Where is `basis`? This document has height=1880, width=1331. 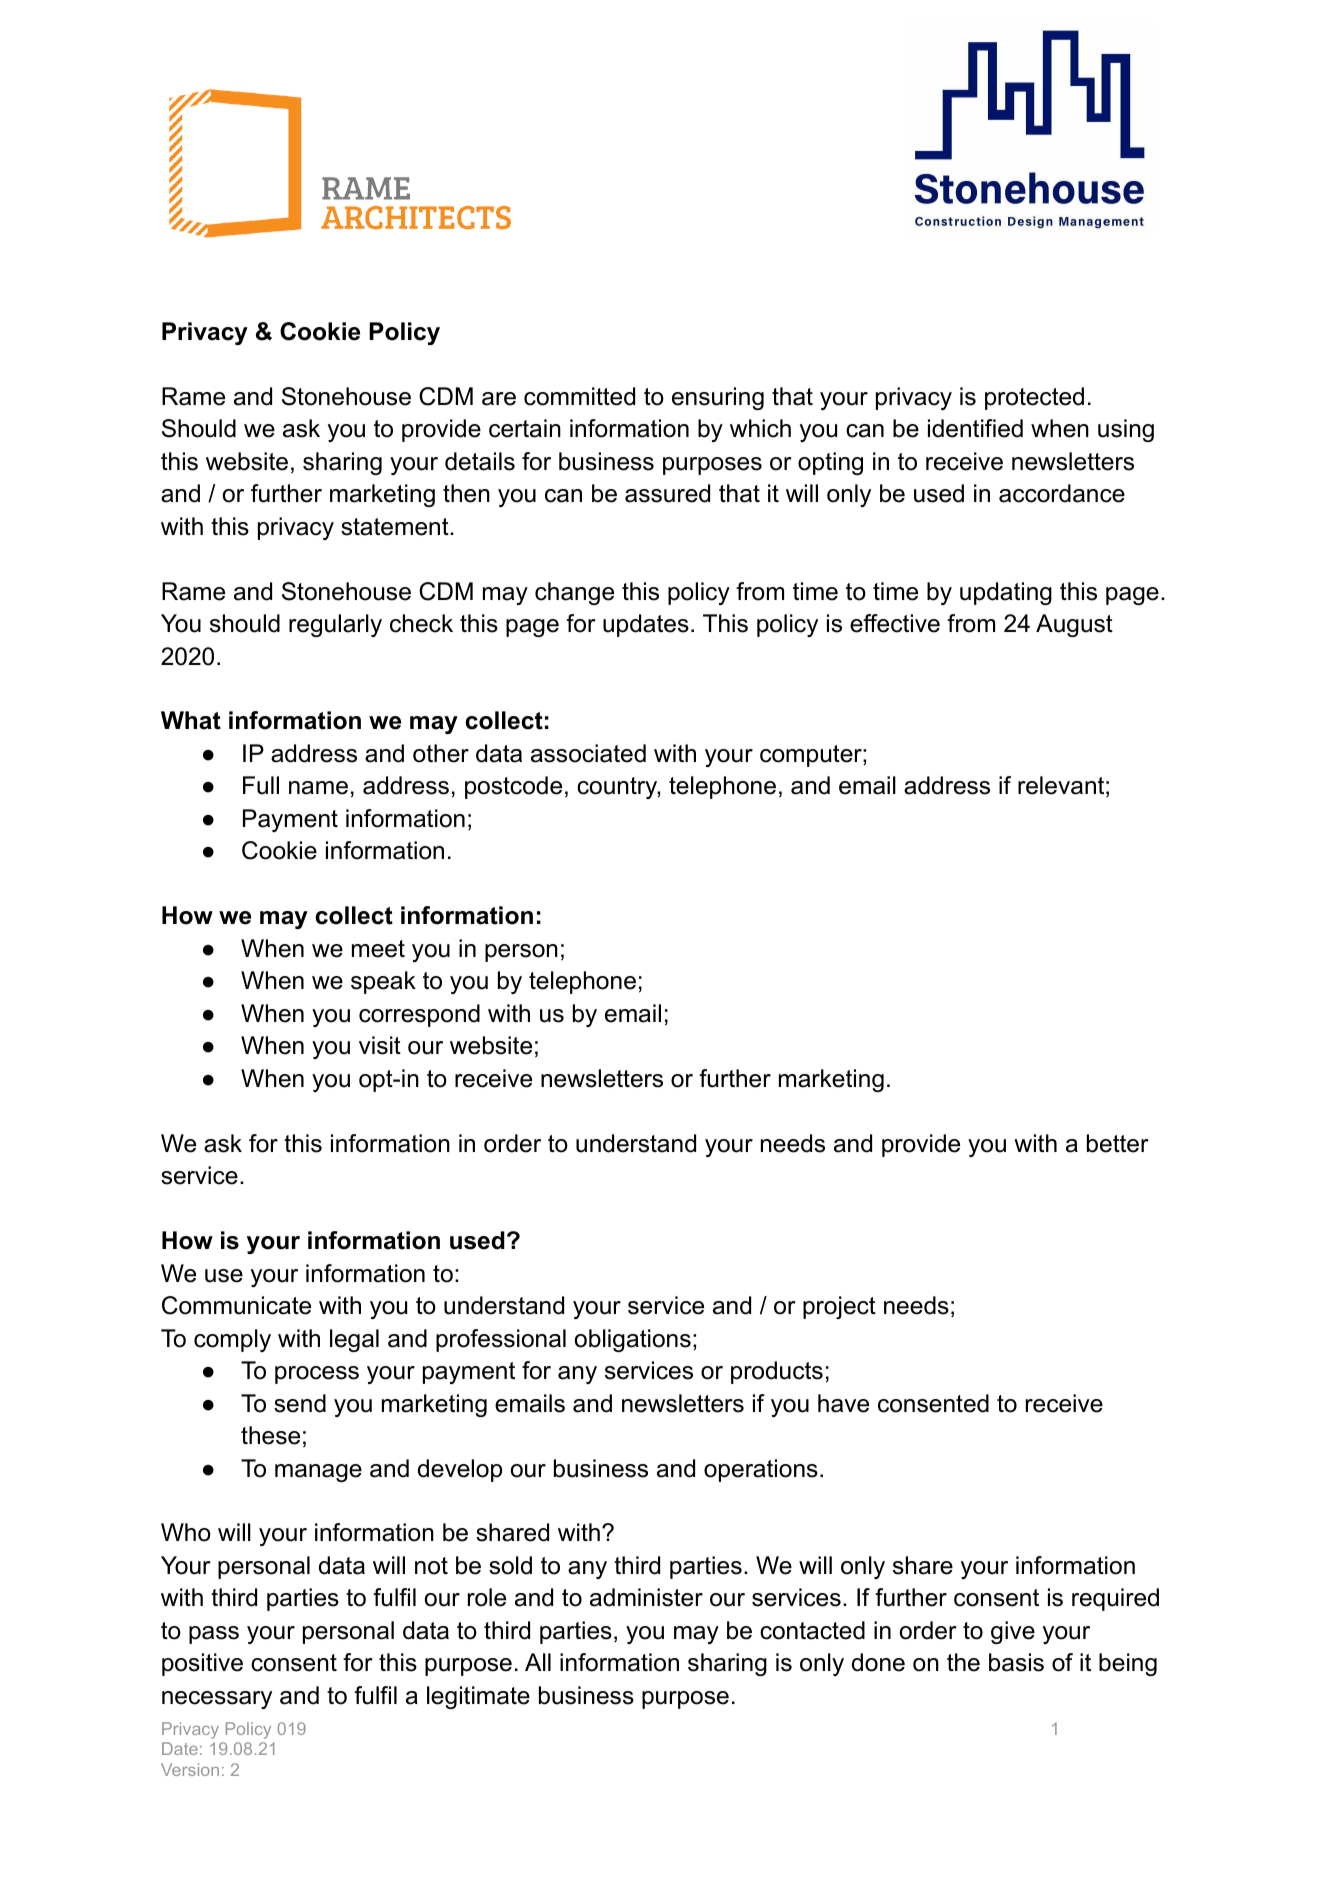 basis is located at coordinates (1016, 1662).
